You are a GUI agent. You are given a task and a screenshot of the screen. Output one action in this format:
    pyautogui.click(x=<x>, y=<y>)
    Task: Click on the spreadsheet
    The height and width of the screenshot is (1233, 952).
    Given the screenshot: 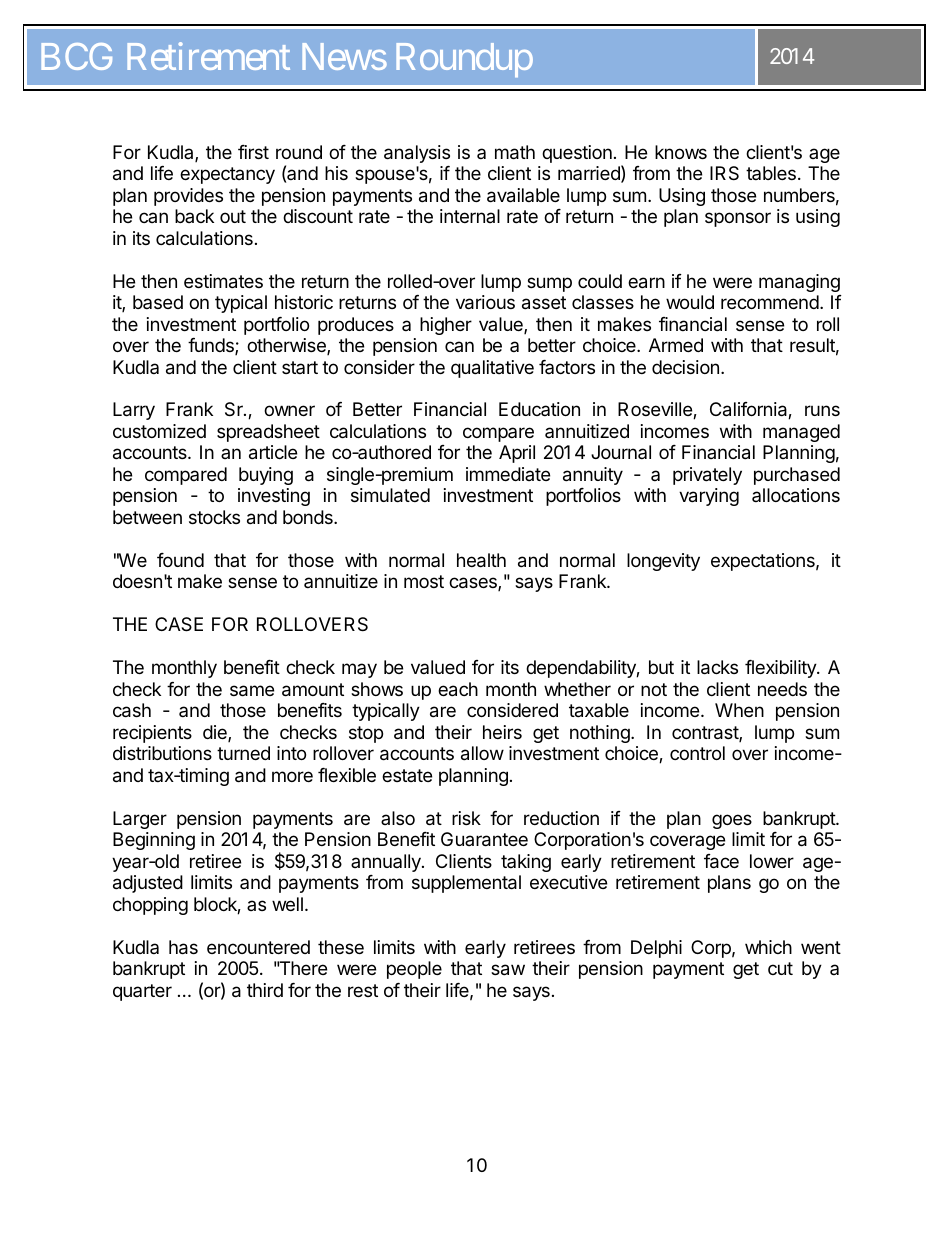 What is the action you would take?
    pyautogui.click(x=268, y=433)
